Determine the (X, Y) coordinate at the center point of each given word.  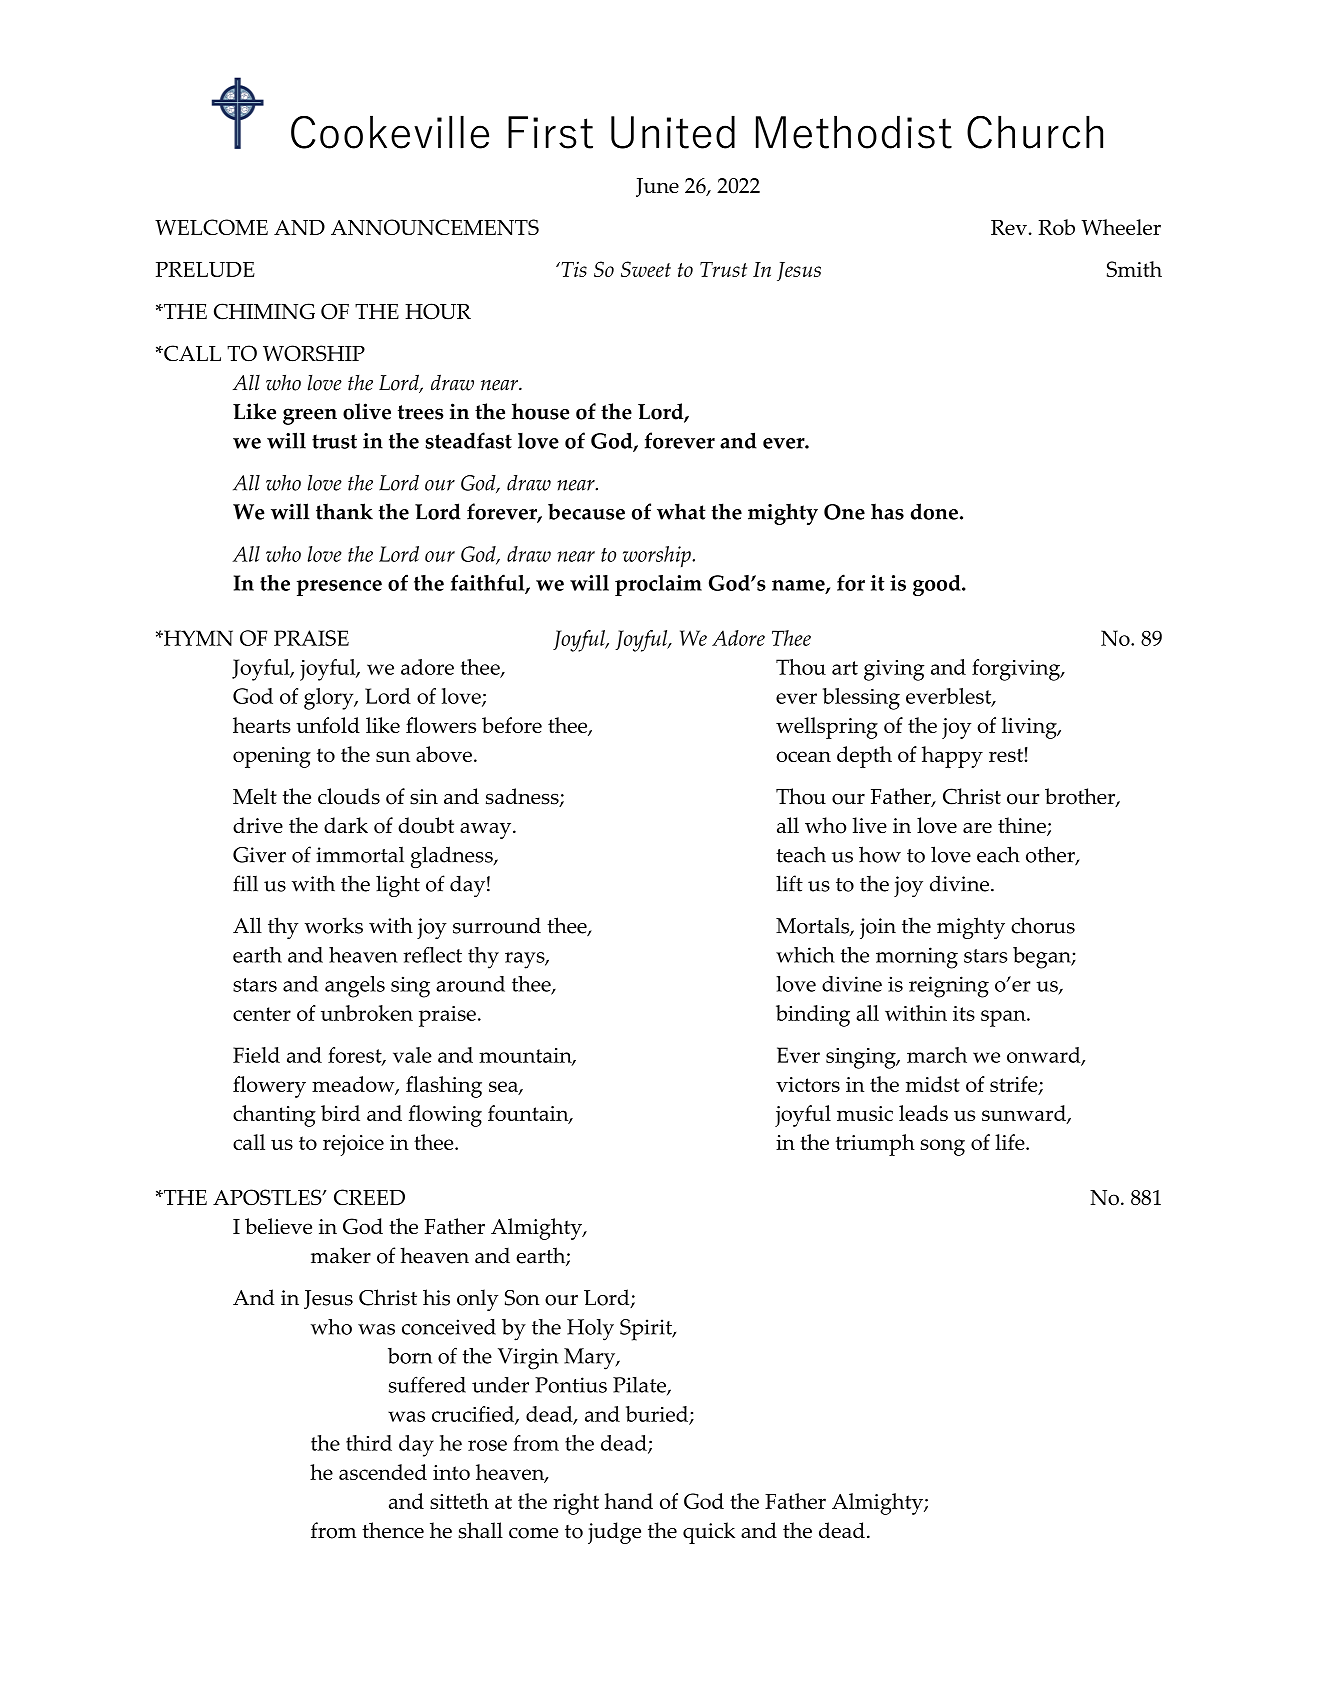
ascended (383, 1472)
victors (808, 1084)
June (657, 187)
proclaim (658, 585)
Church (1035, 132)
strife (1015, 1085)
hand (629, 1501)
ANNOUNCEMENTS (435, 227)
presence (339, 588)
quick (709, 1533)
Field (256, 1055)
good (938, 585)
